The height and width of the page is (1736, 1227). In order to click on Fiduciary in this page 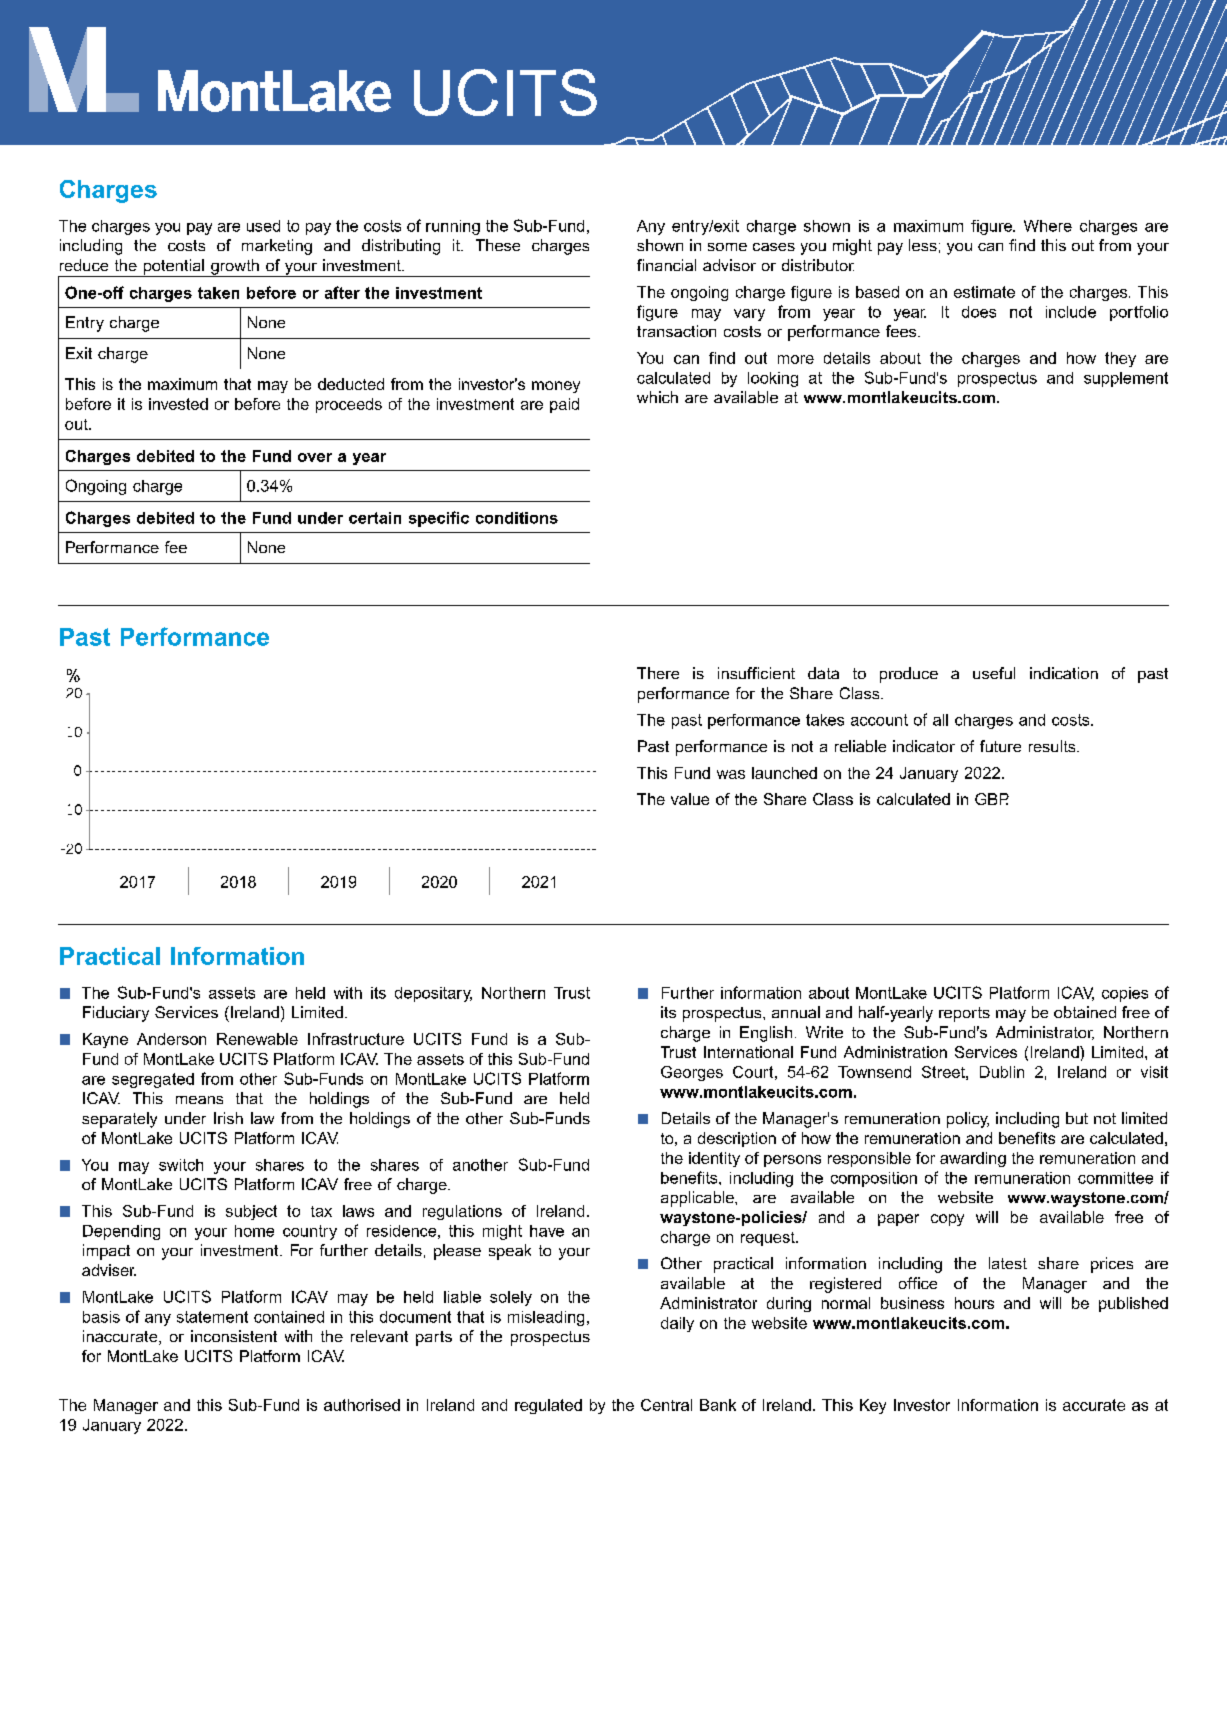, I will do `click(116, 1014)`.
